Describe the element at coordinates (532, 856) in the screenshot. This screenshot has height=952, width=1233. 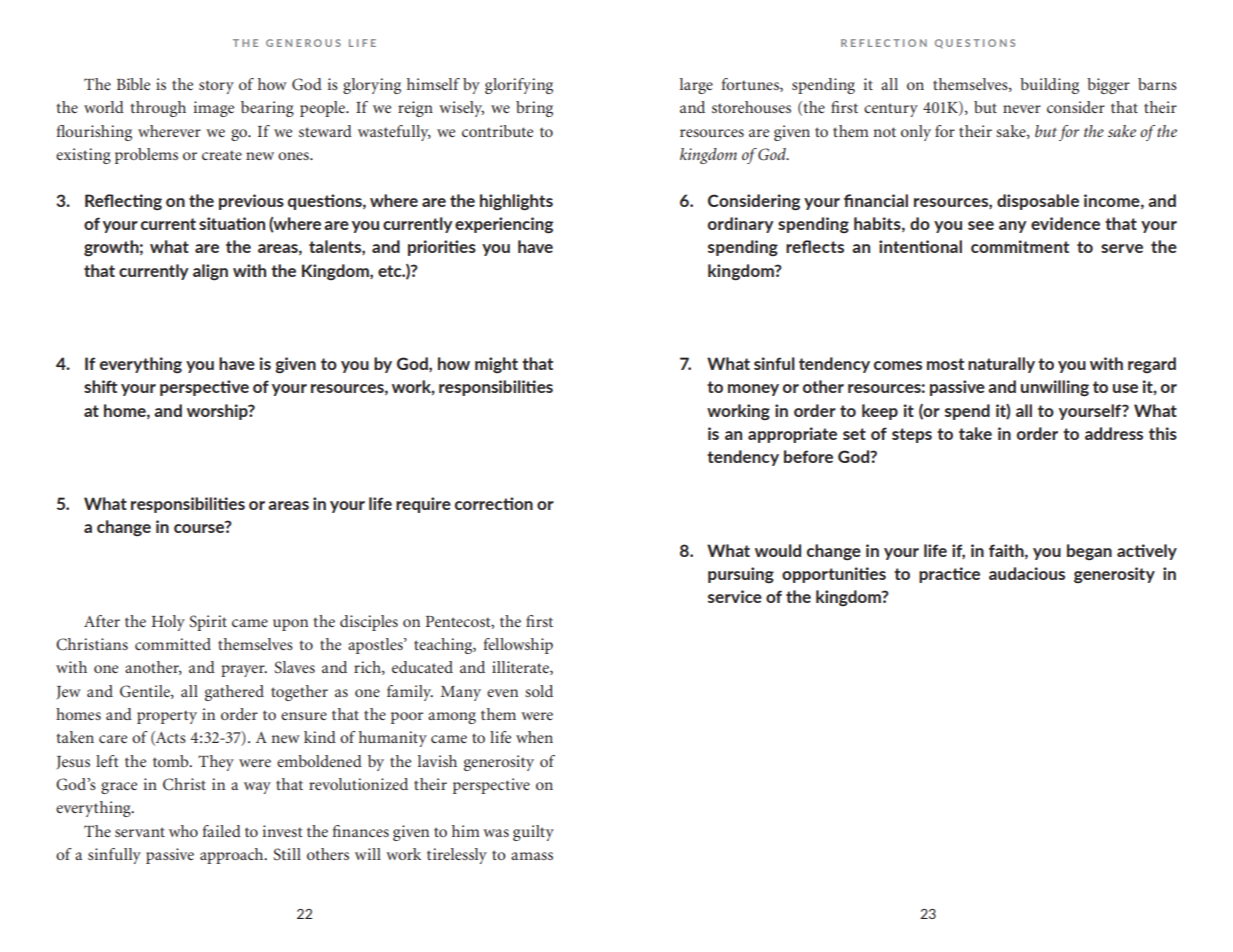
I see `amass` at that location.
